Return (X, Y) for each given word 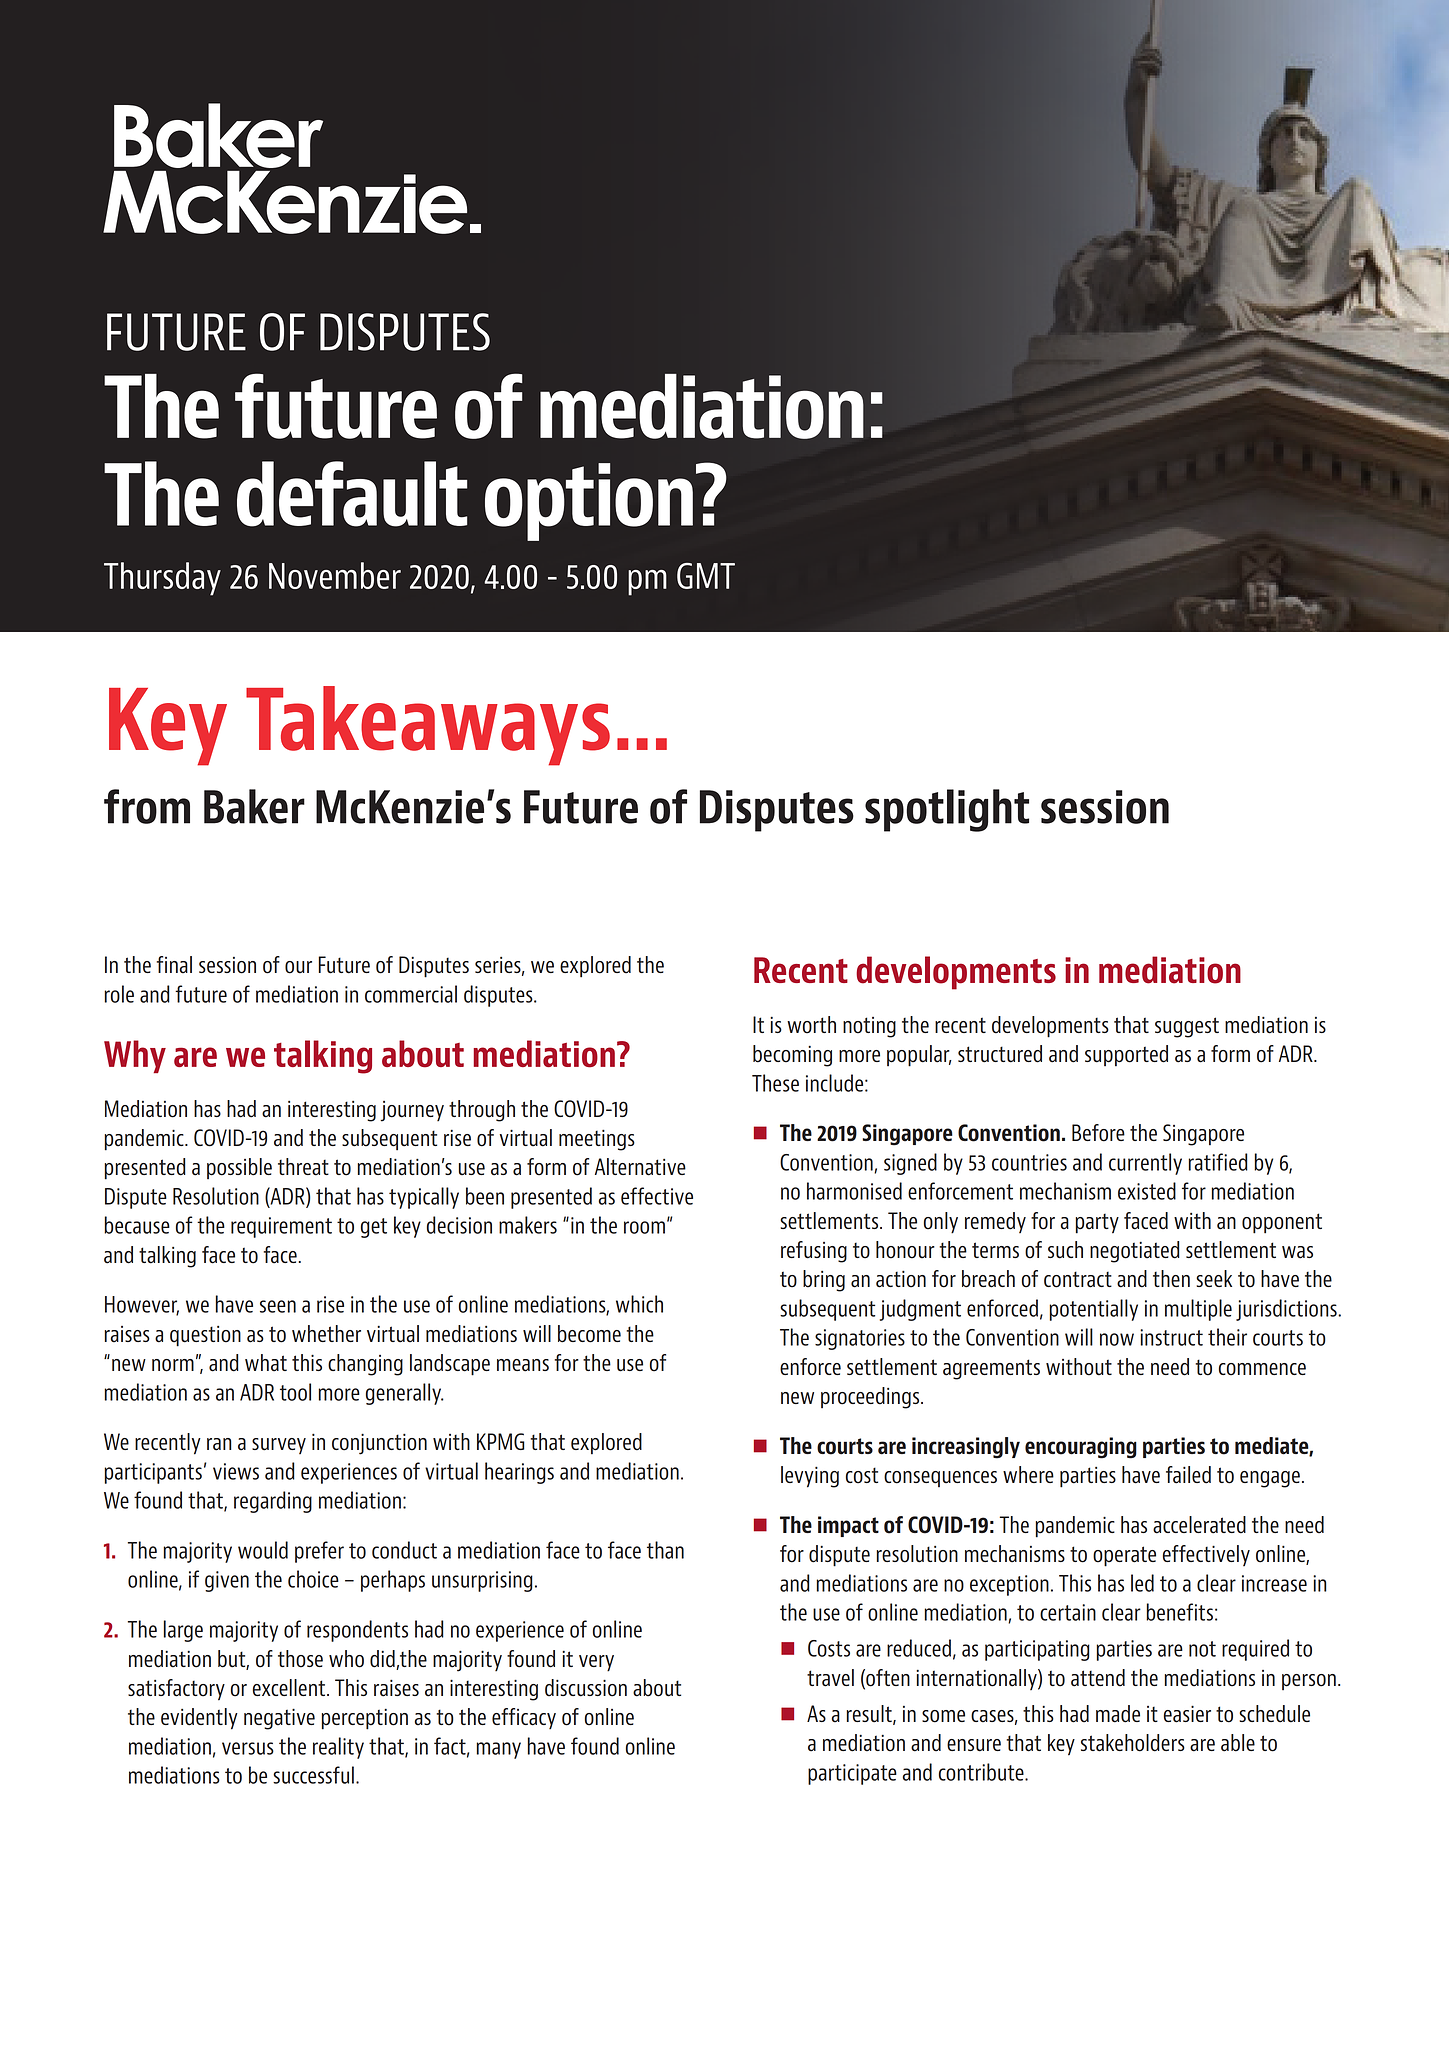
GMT (706, 576)
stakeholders (1133, 1743)
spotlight (947, 810)
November (335, 575)
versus (248, 1748)
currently (1145, 1164)
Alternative (640, 1167)
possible (239, 1168)
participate (852, 1774)
